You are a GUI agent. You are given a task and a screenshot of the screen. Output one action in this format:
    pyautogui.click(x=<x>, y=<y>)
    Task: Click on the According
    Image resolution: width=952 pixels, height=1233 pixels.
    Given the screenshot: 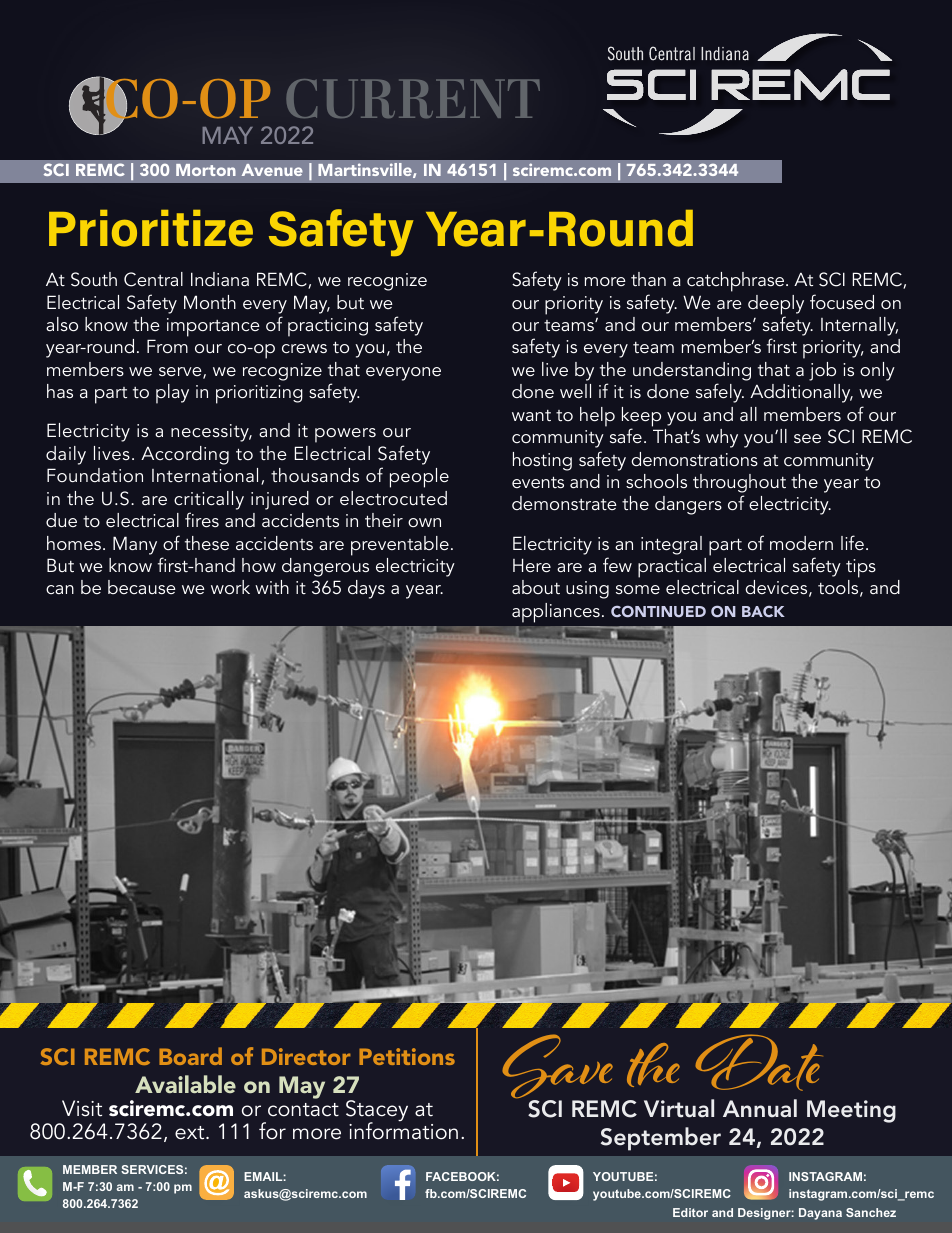 What is the action you would take?
    pyautogui.click(x=185, y=455)
